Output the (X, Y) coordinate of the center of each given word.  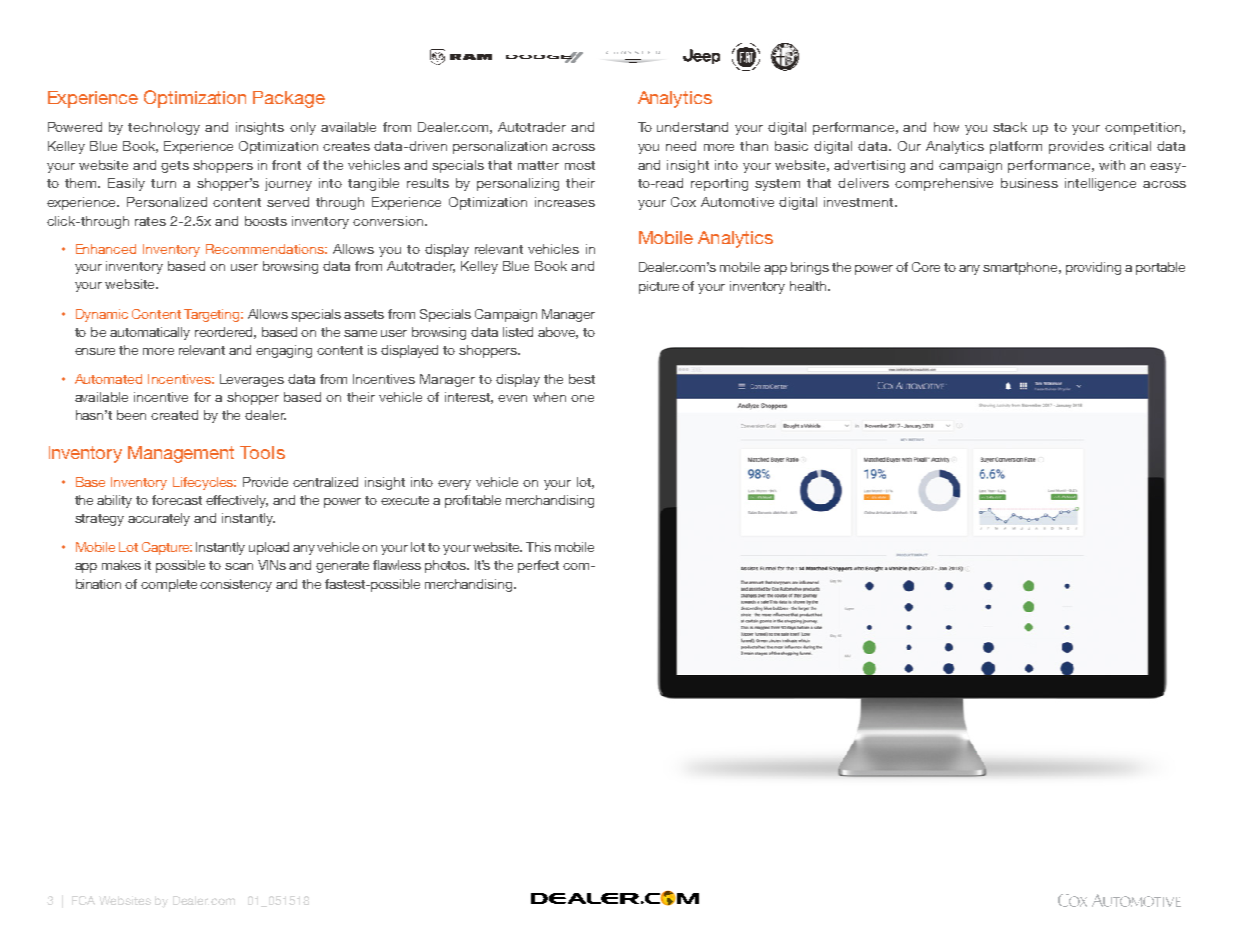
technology (164, 128)
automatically (150, 333)
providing (1093, 268)
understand (692, 127)
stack (1010, 127)
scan (239, 566)
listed (518, 332)
